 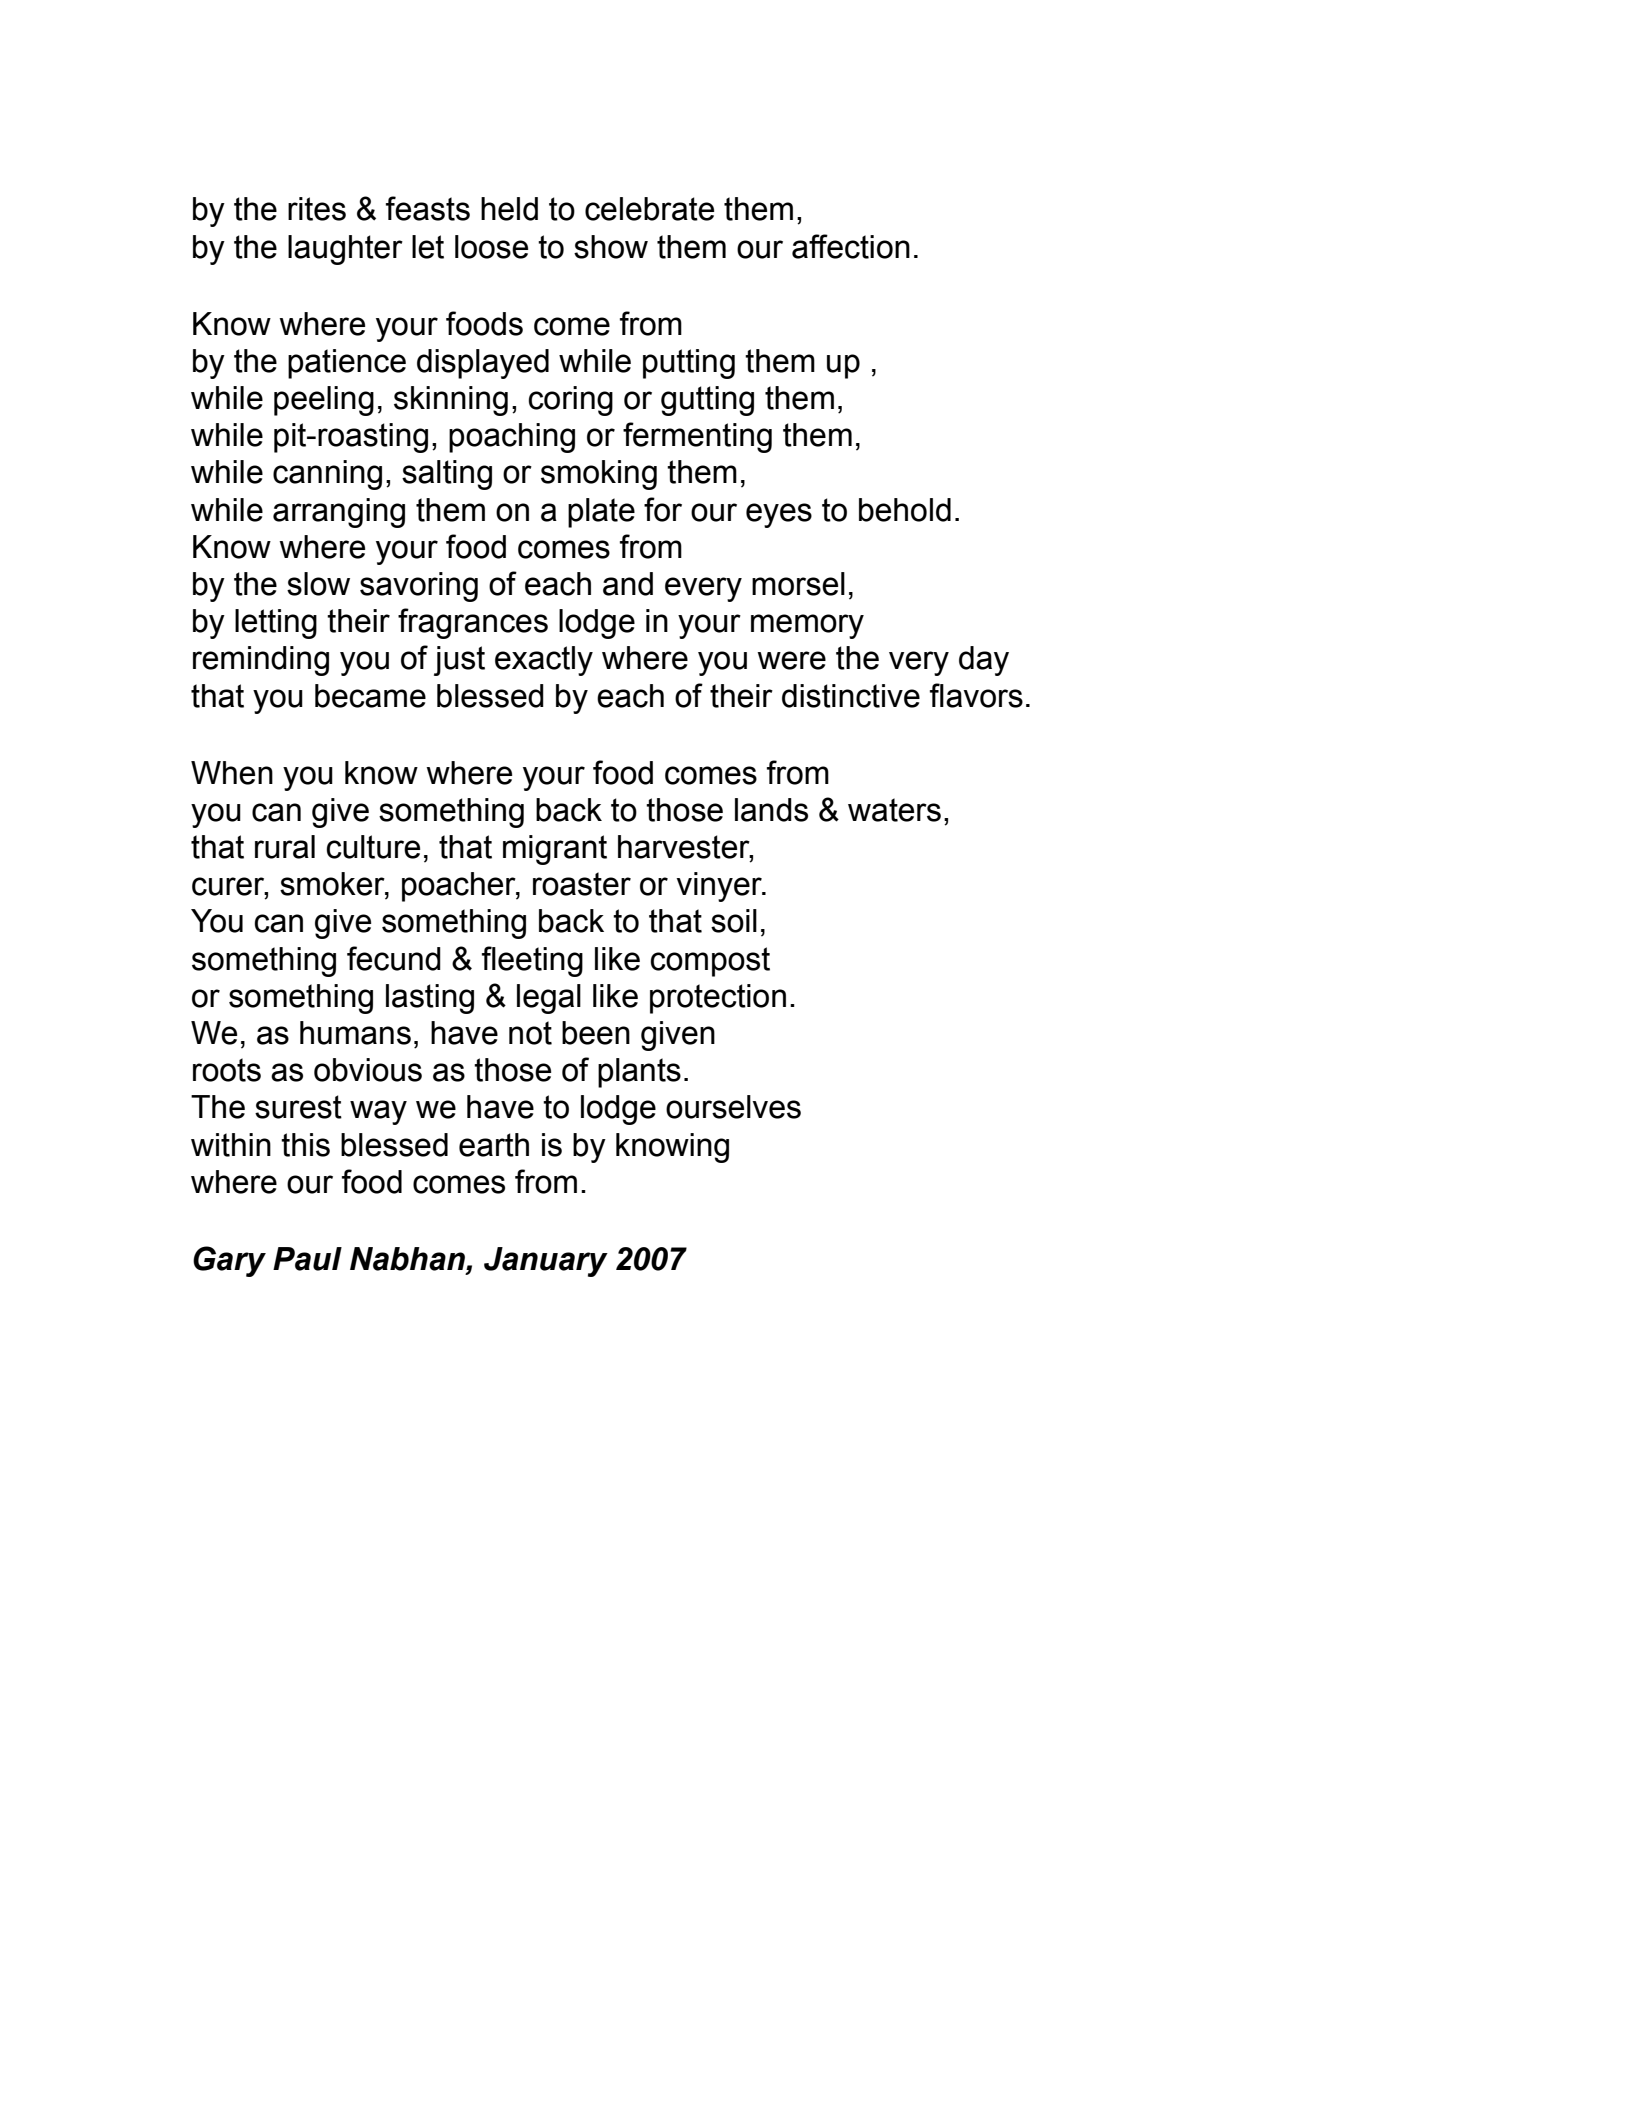 I want to click on legal, so click(x=549, y=999).
